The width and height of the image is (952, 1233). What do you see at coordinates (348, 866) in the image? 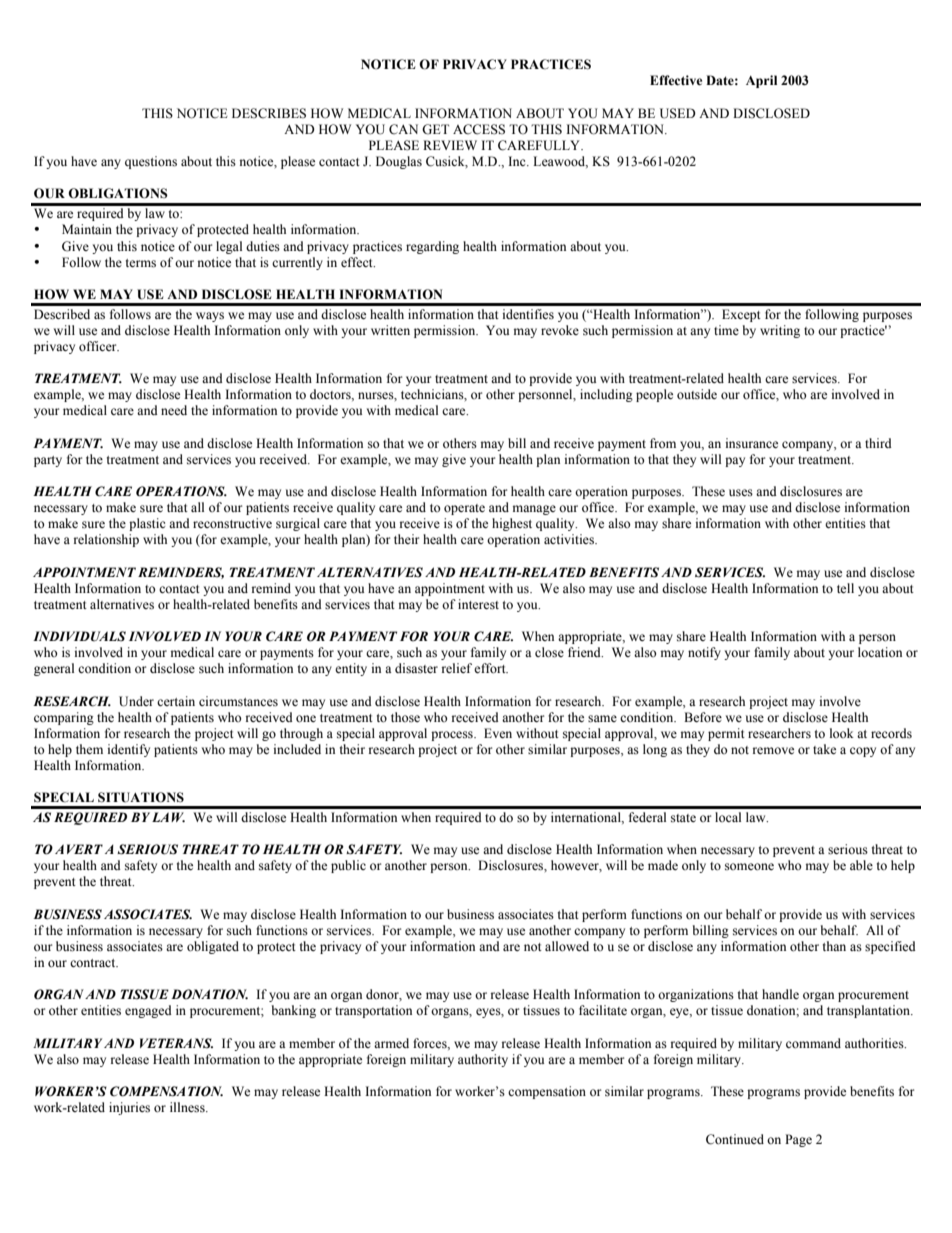
I see `public` at bounding box center [348, 866].
